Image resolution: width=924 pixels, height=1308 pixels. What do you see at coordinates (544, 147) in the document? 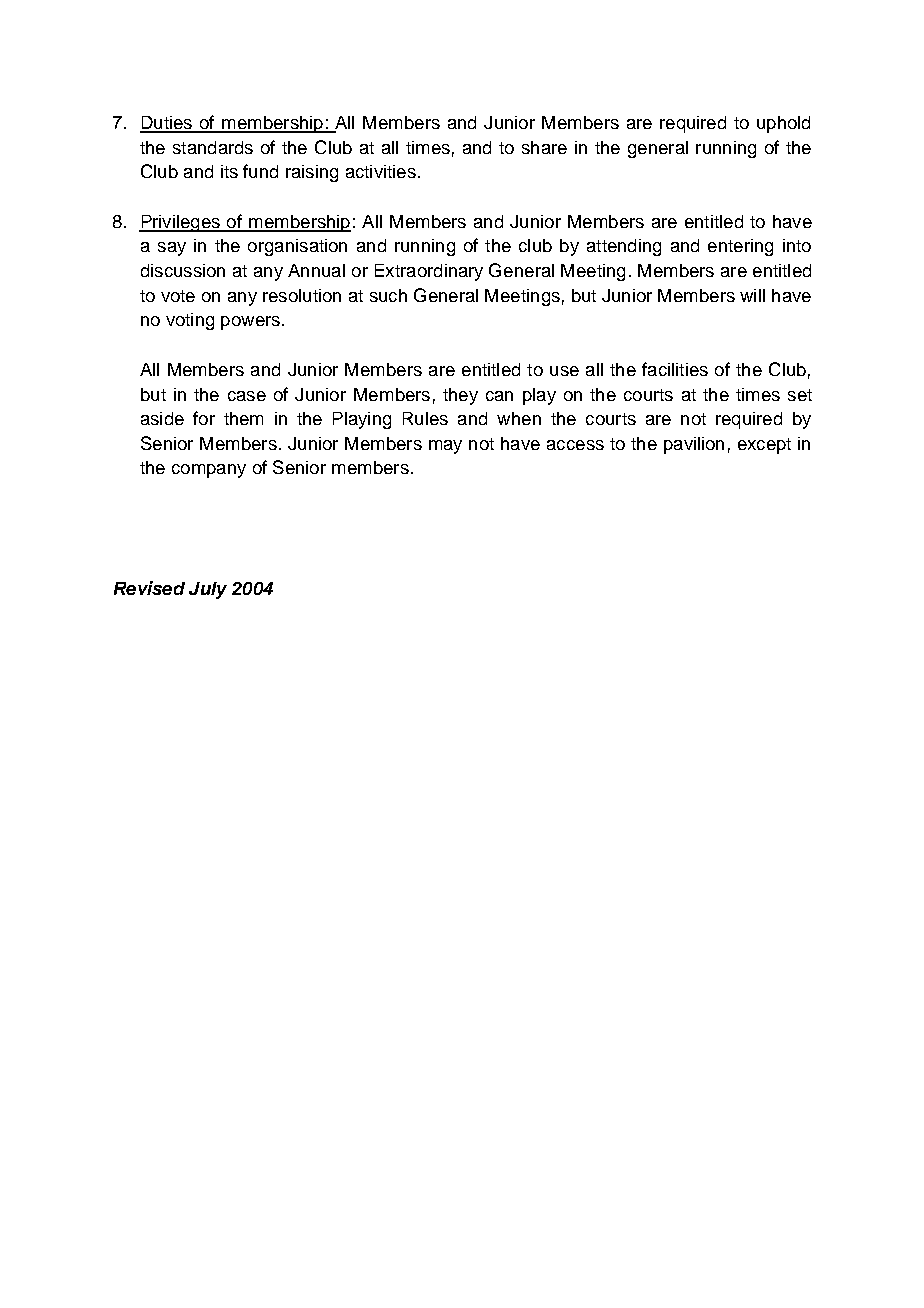
I see `share` at bounding box center [544, 147].
